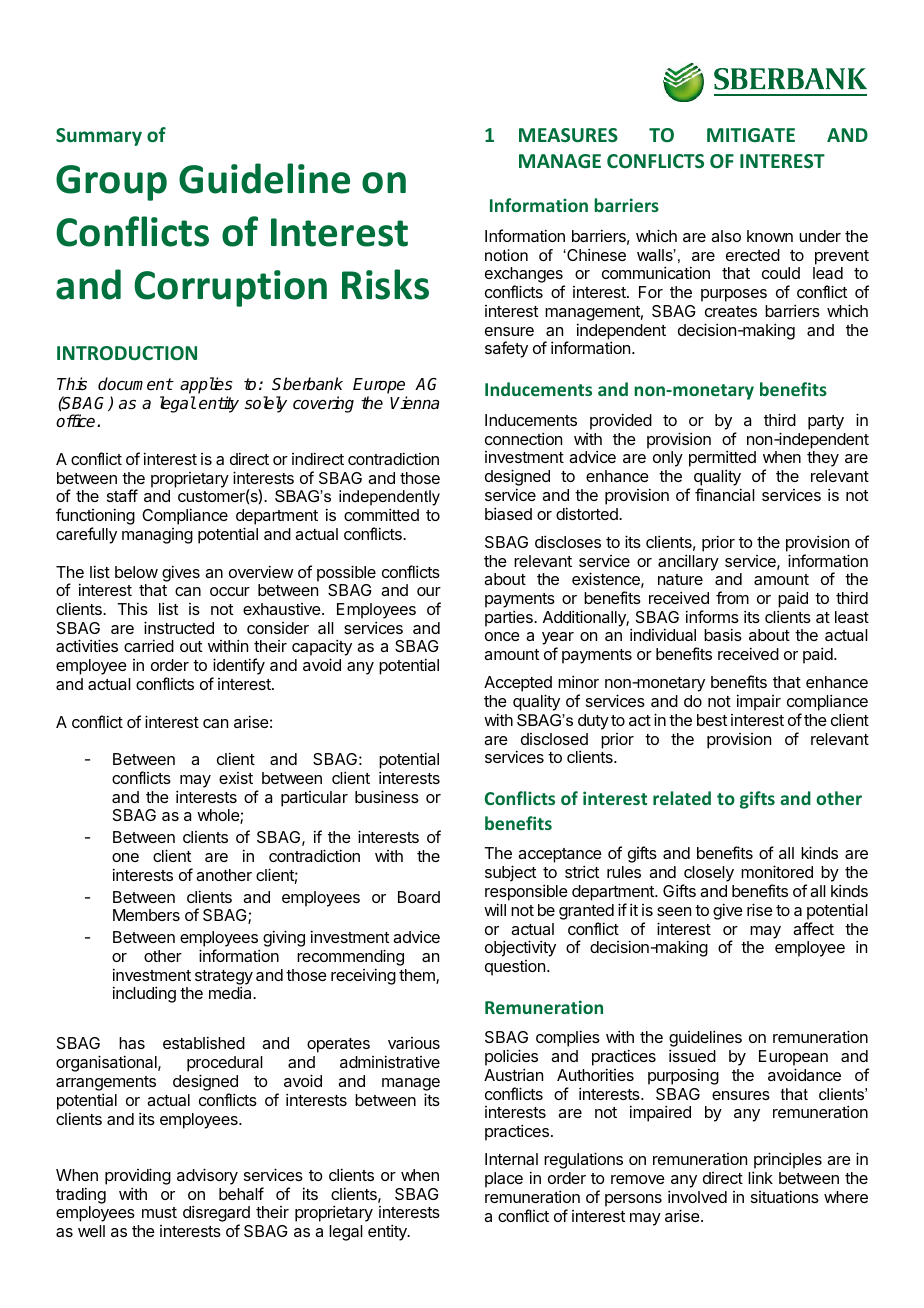  I want to click on Members, so click(146, 915).
